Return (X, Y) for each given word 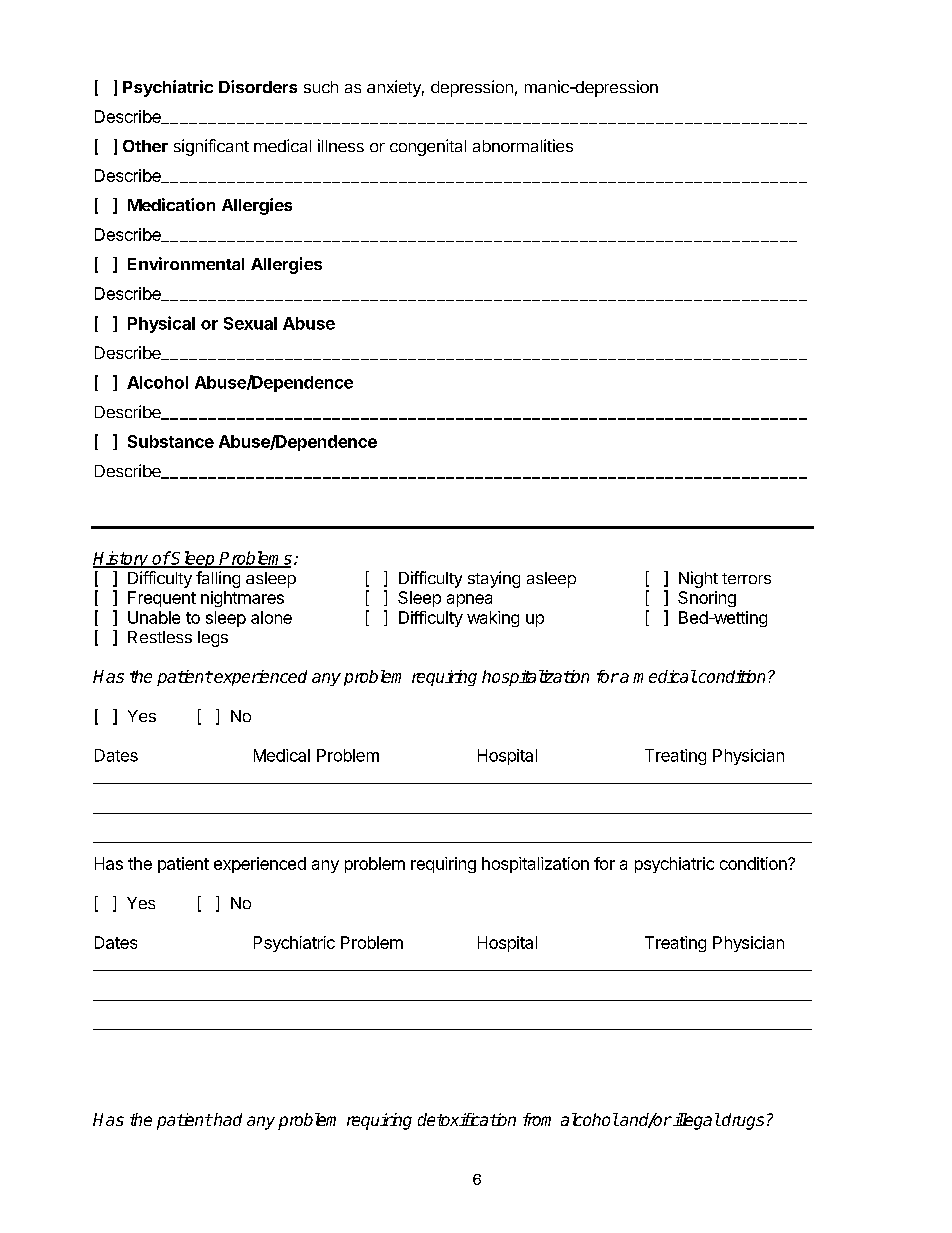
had (227, 1119)
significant (211, 147)
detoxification (467, 1119)
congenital (428, 147)
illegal (695, 1121)
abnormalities (523, 145)
